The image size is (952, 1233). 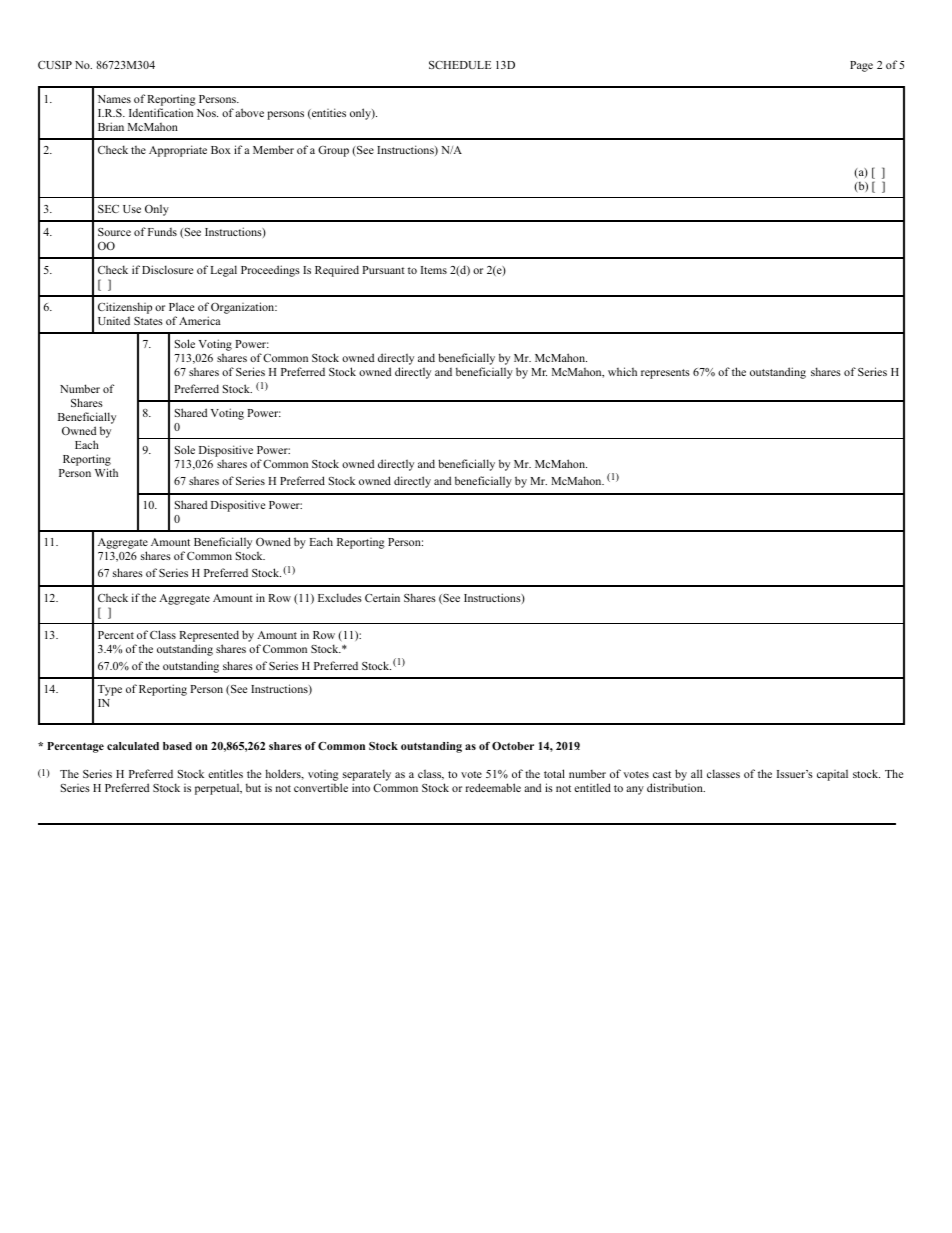 I want to click on entitles, so click(x=225, y=773).
